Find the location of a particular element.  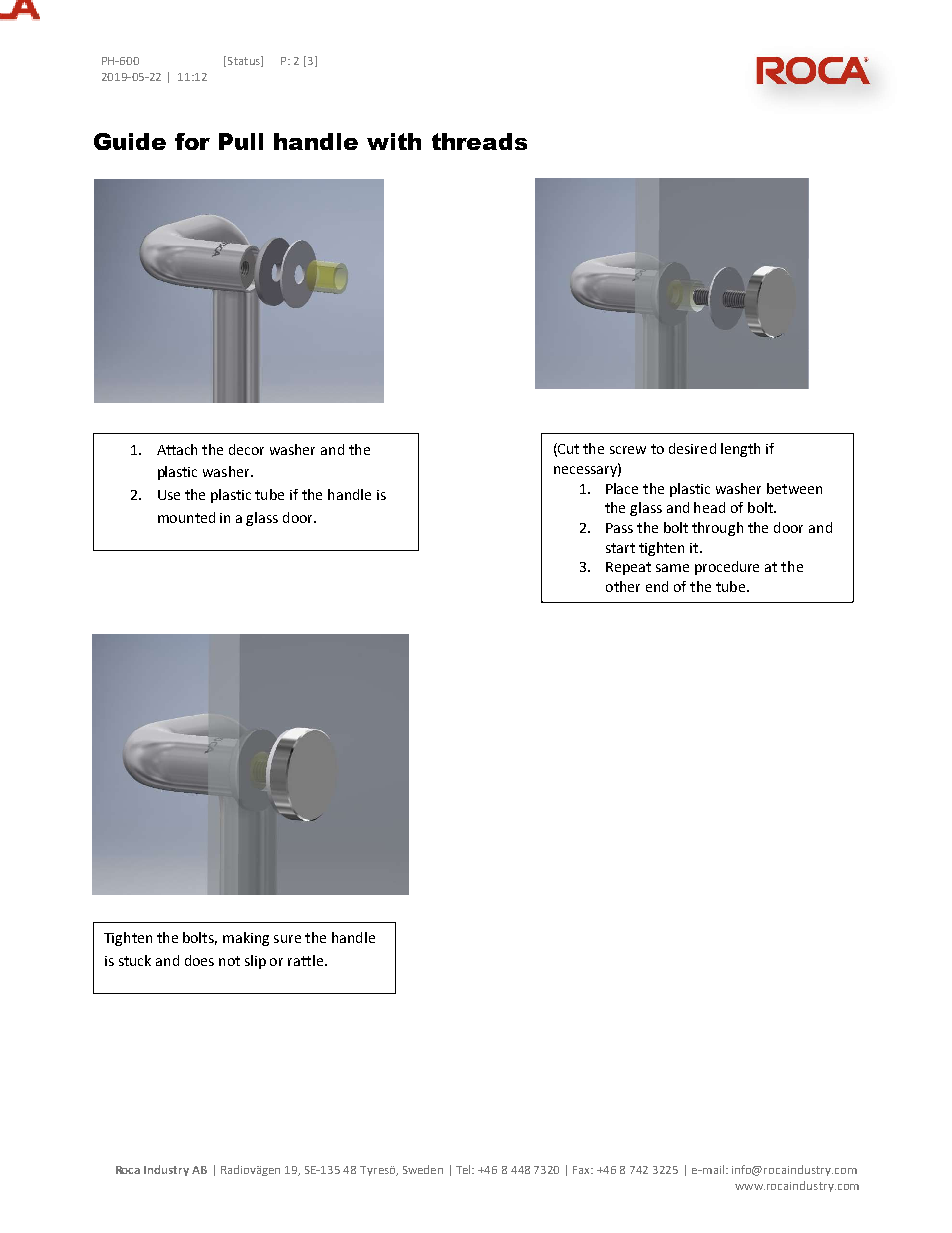

Status is located at coordinates (243, 61).
